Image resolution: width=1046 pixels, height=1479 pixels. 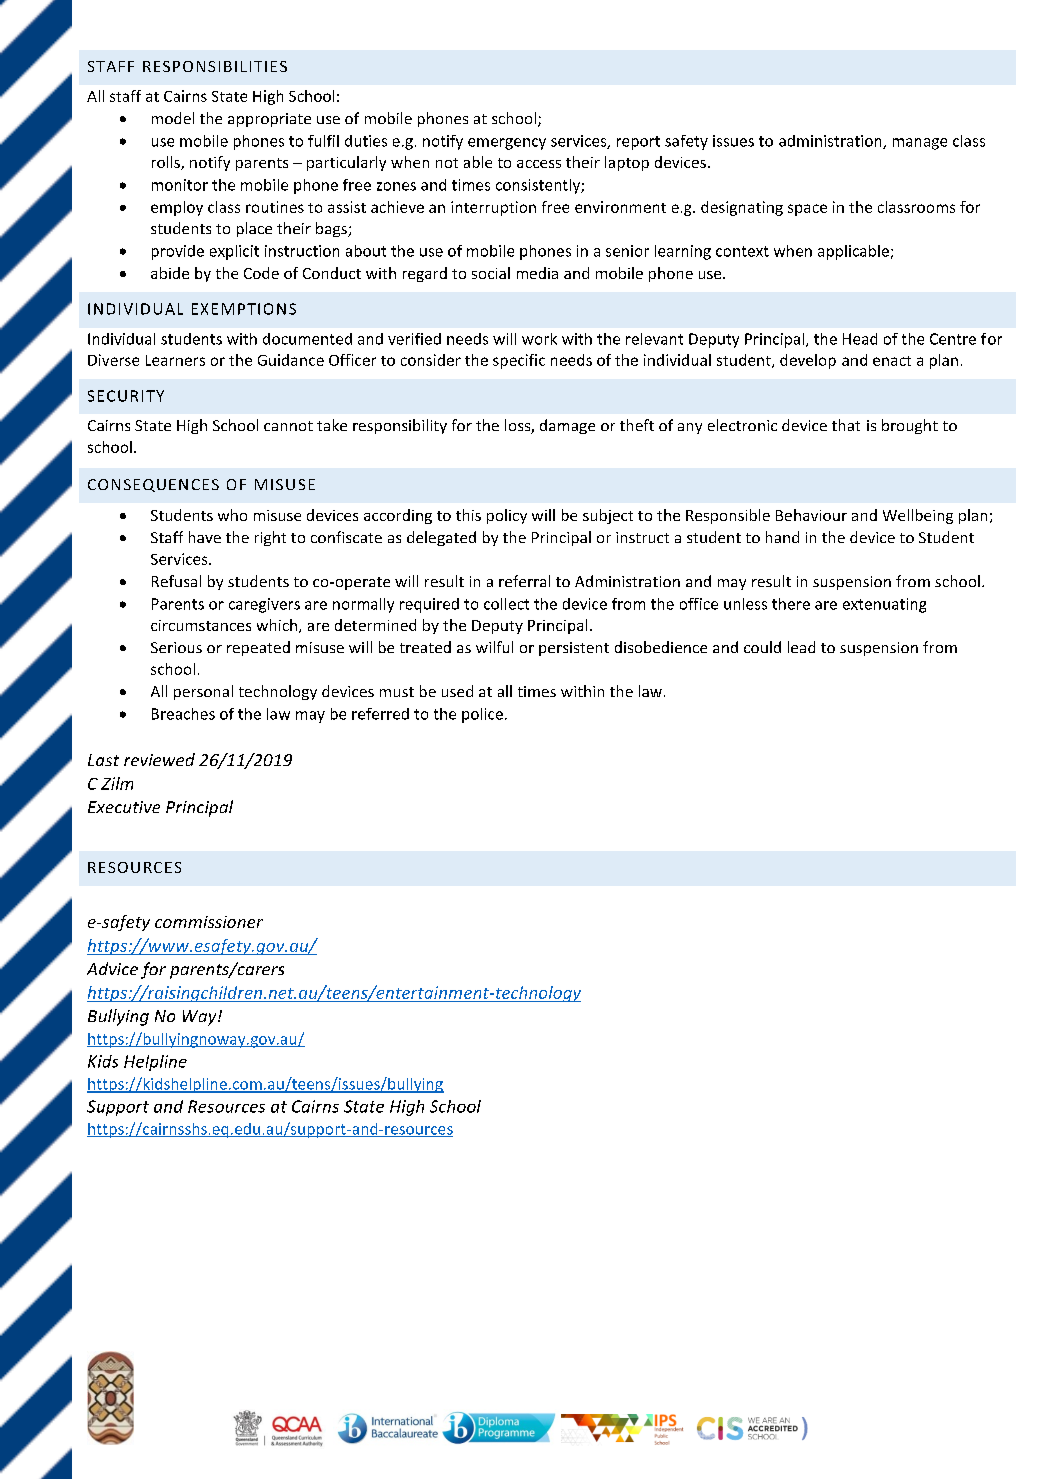 I want to click on Breaches, so click(x=183, y=714).
